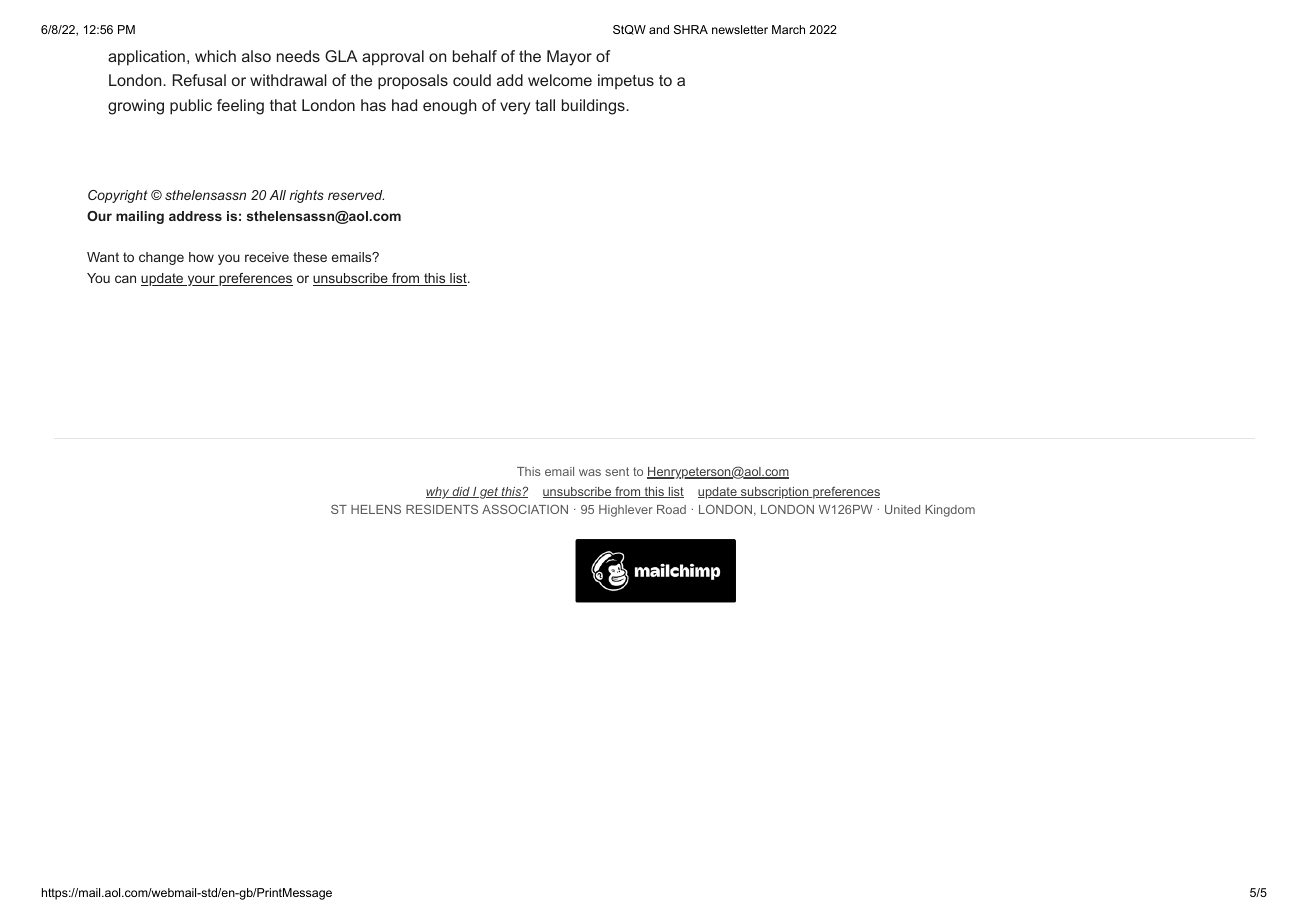  Describe the element at coordinates (594, 107) in the image. I see `buildings` at that location.
